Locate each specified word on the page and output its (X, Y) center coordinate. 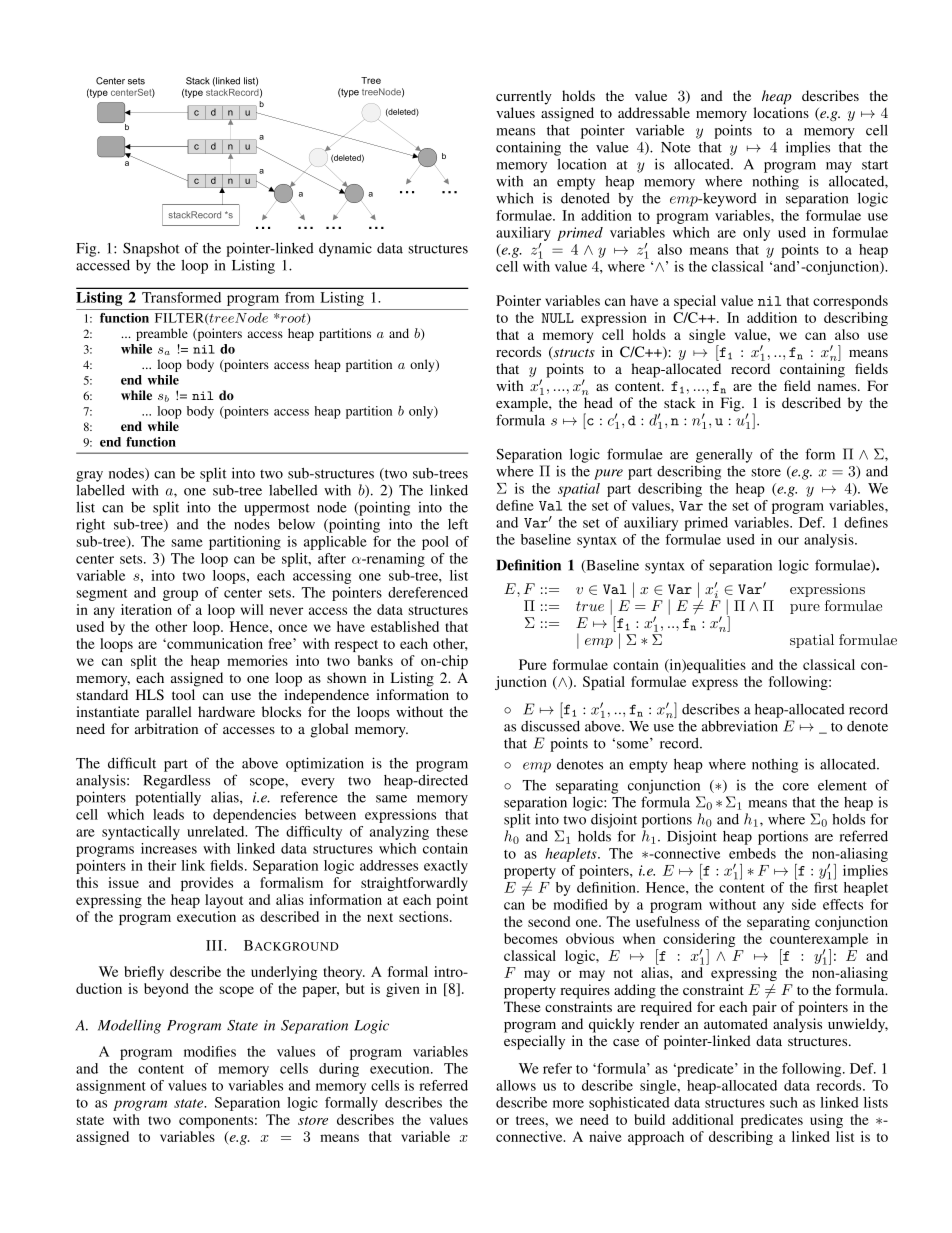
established (405, 626)
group (180, 595)
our (788, 541)
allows (516, 1085)
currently (524, 97)
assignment (111, 1087)
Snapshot (151, 249)
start (875, 165)
